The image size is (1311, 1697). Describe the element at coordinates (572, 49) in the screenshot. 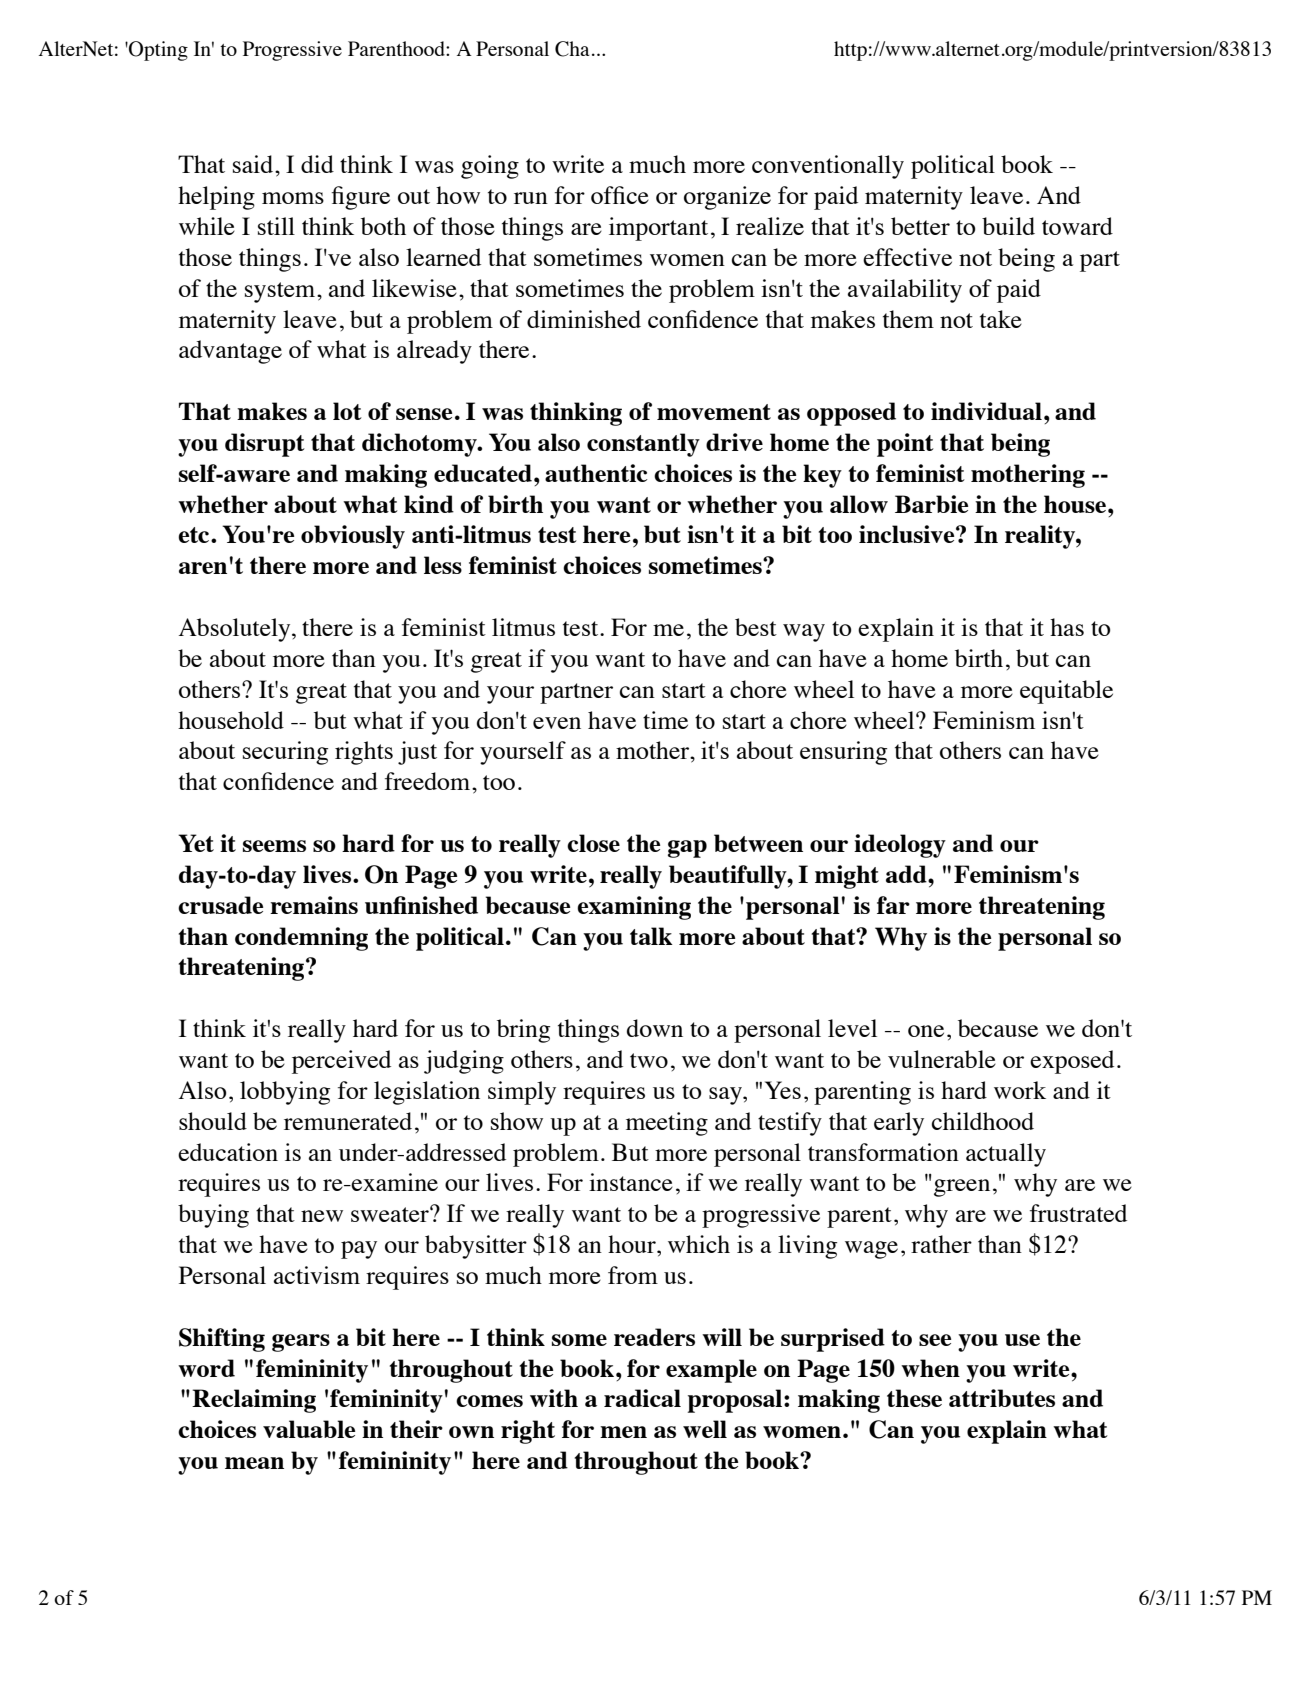

I see `Cha` at that location.
